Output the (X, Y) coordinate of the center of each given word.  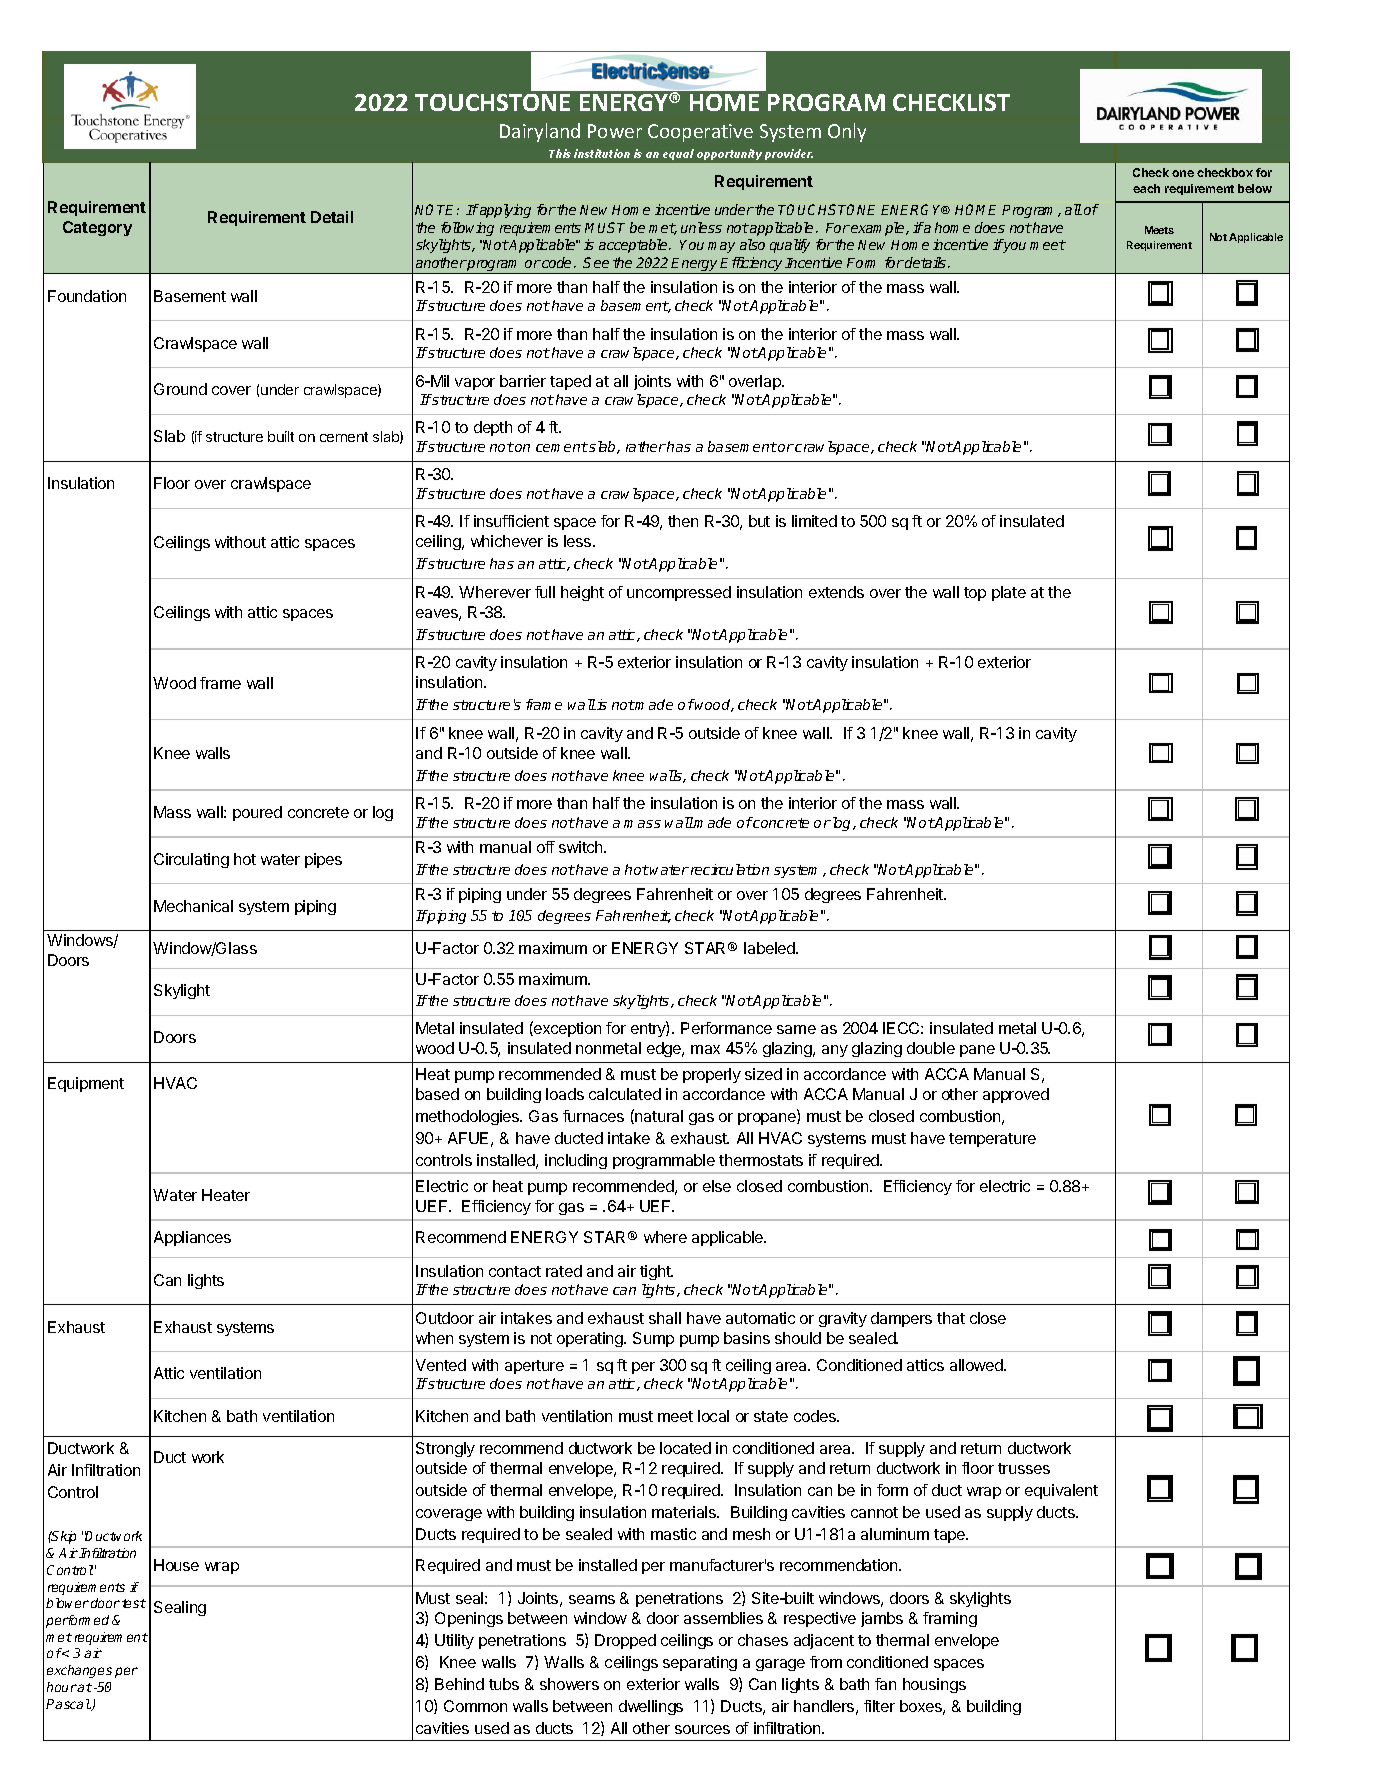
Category (97, 228)
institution (602, 153)
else (717, 1186)
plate (1009, 593)
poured (257, 813)
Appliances (192, 1238)
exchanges (79, 1671)
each (1146, 188)
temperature (992, 1140)
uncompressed (679, 593)
